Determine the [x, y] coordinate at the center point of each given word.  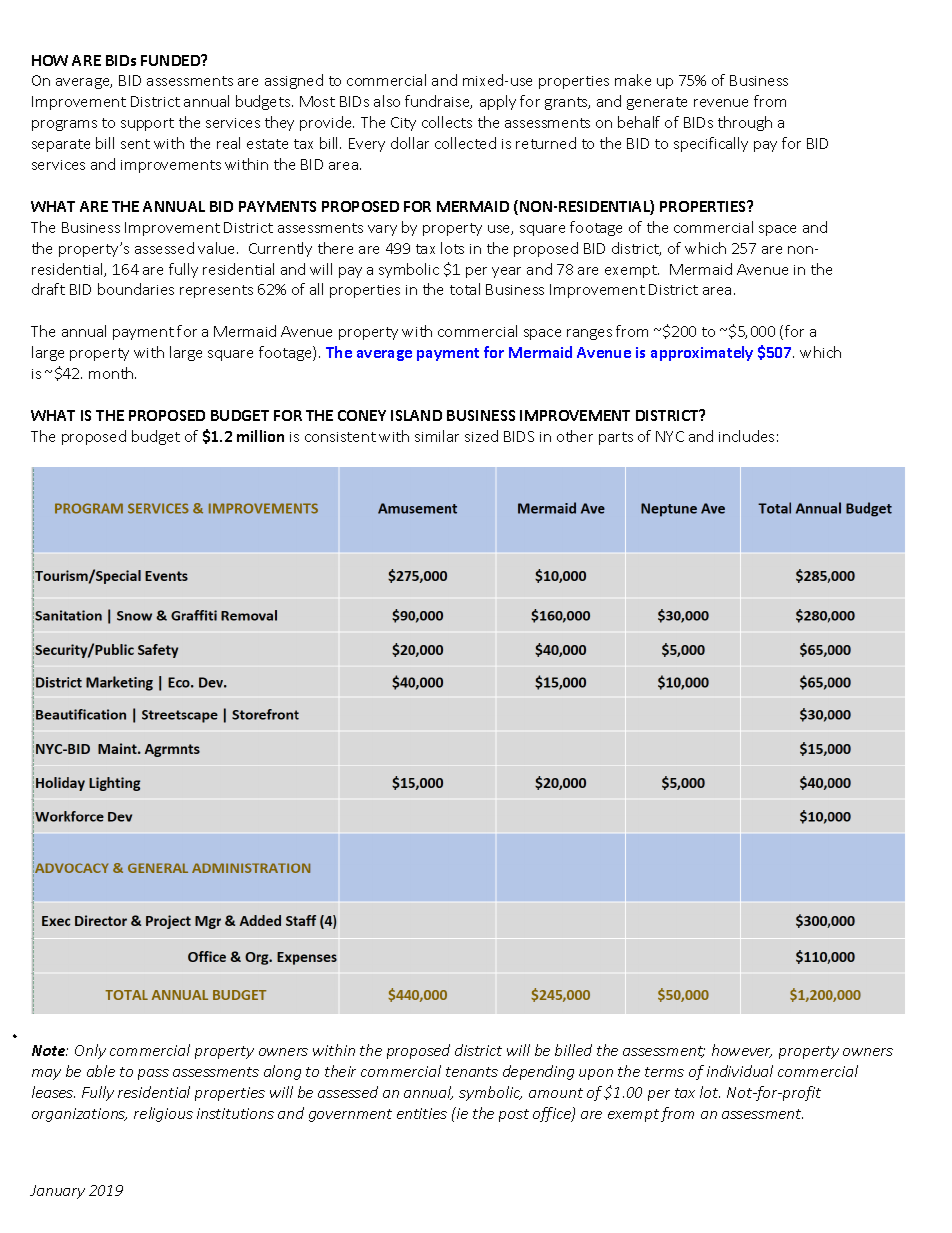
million [260, 436]
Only [90, 1051]
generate [657, 103]
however [742, 1051]
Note [50, 1050]
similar [437, 436]
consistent [340, 437]
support [147, 124]
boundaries [136, 289]
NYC [670, 436]
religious [163, 1114]
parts [616, 438]
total [465, 289]
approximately [702, 353]
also [387, 101]
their [340, 1071]
